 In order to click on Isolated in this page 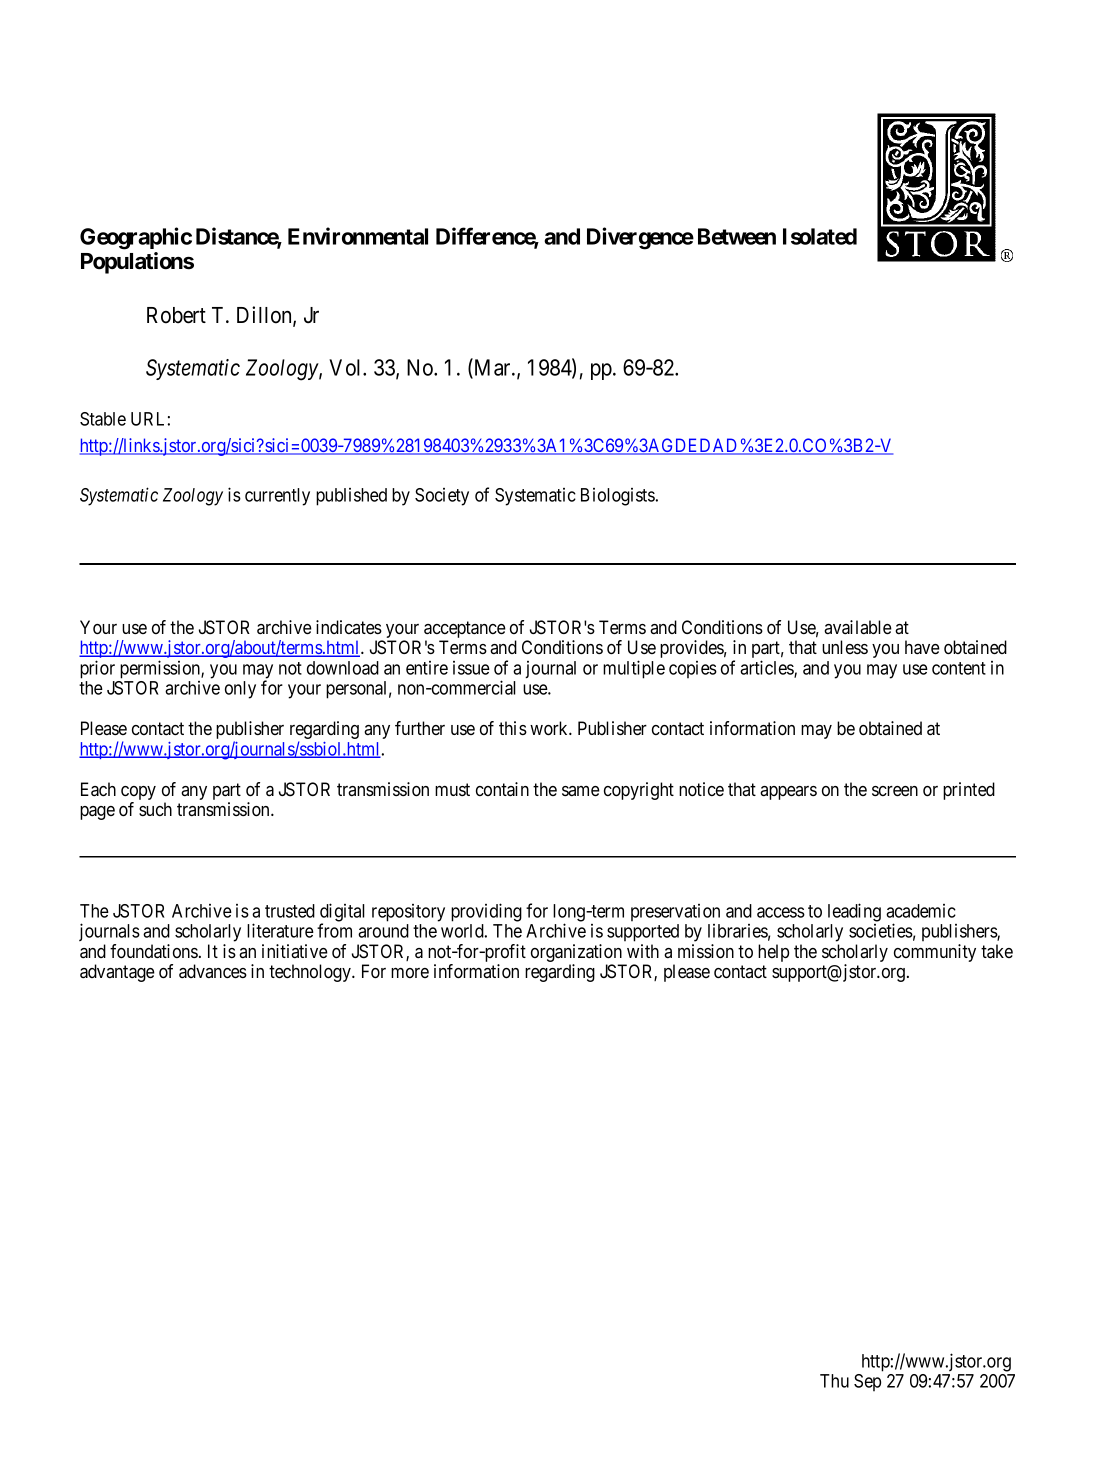, I will do `click(820, 236)`.
